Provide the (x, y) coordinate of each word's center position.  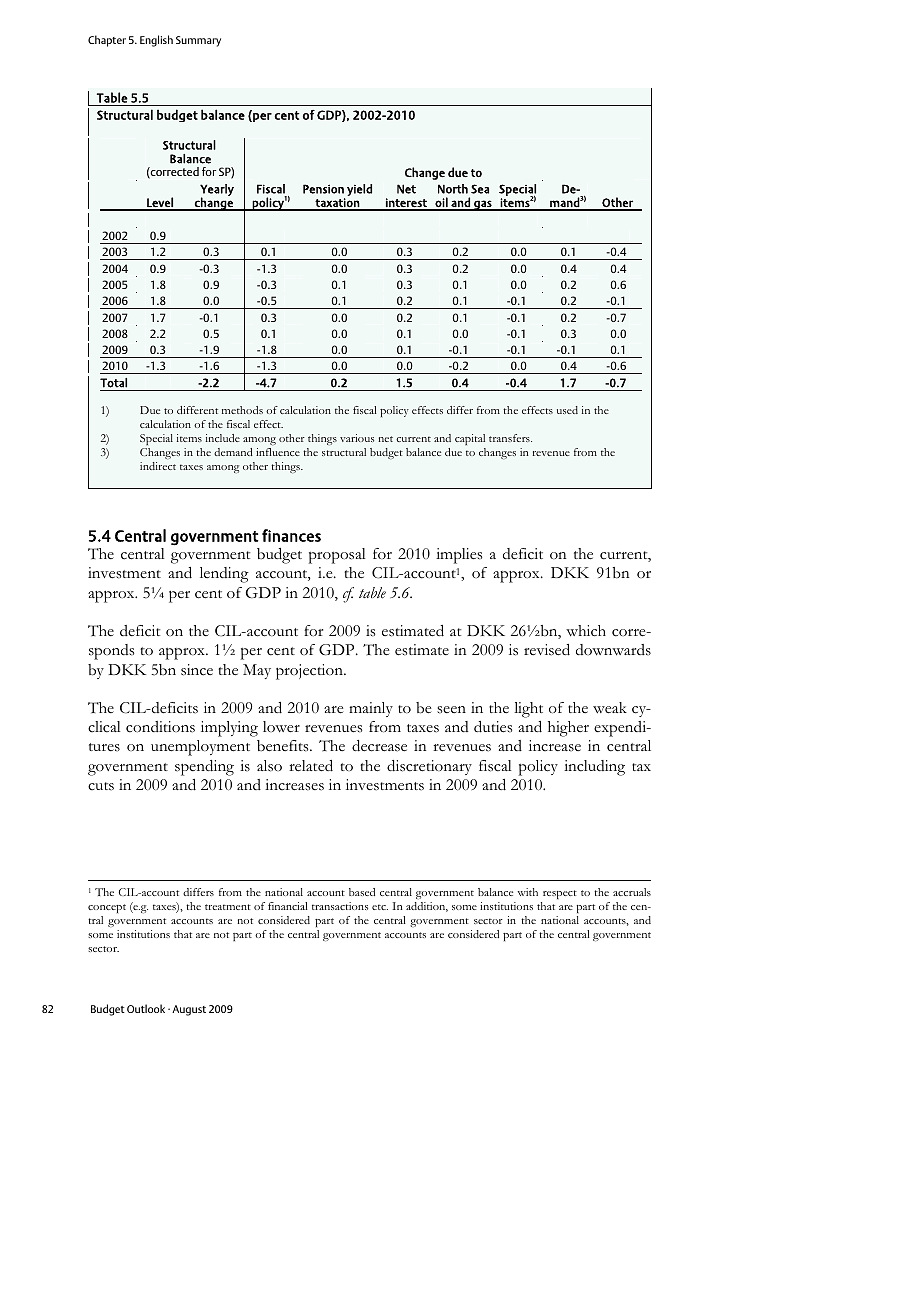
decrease (379, 746)
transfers (510, 438)
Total (113, 383)
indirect (158, 466)
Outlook (146, 1008)
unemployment (200, 748)
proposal (337, 556)
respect (560, 894)
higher (568, 729)
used (567, 410)
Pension (323, 189)
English (156, 41)
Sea (480, 189)
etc (380, 907)
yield (359, 190)
